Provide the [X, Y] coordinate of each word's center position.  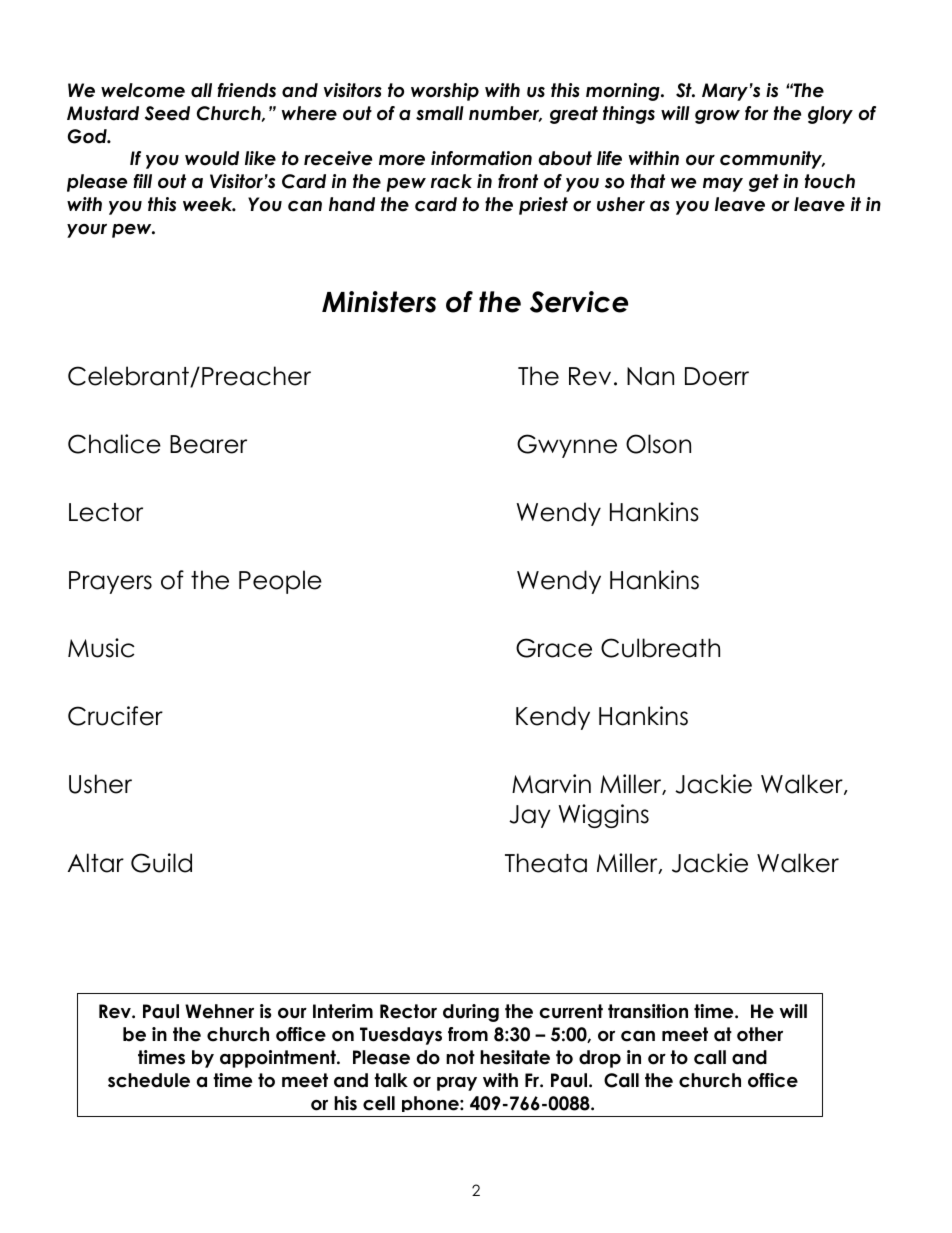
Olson [658, 444]
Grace [554, 648]
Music [101, 648]
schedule [149, 1080]
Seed [167, 113]
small [440, 113]
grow [717, 117]
